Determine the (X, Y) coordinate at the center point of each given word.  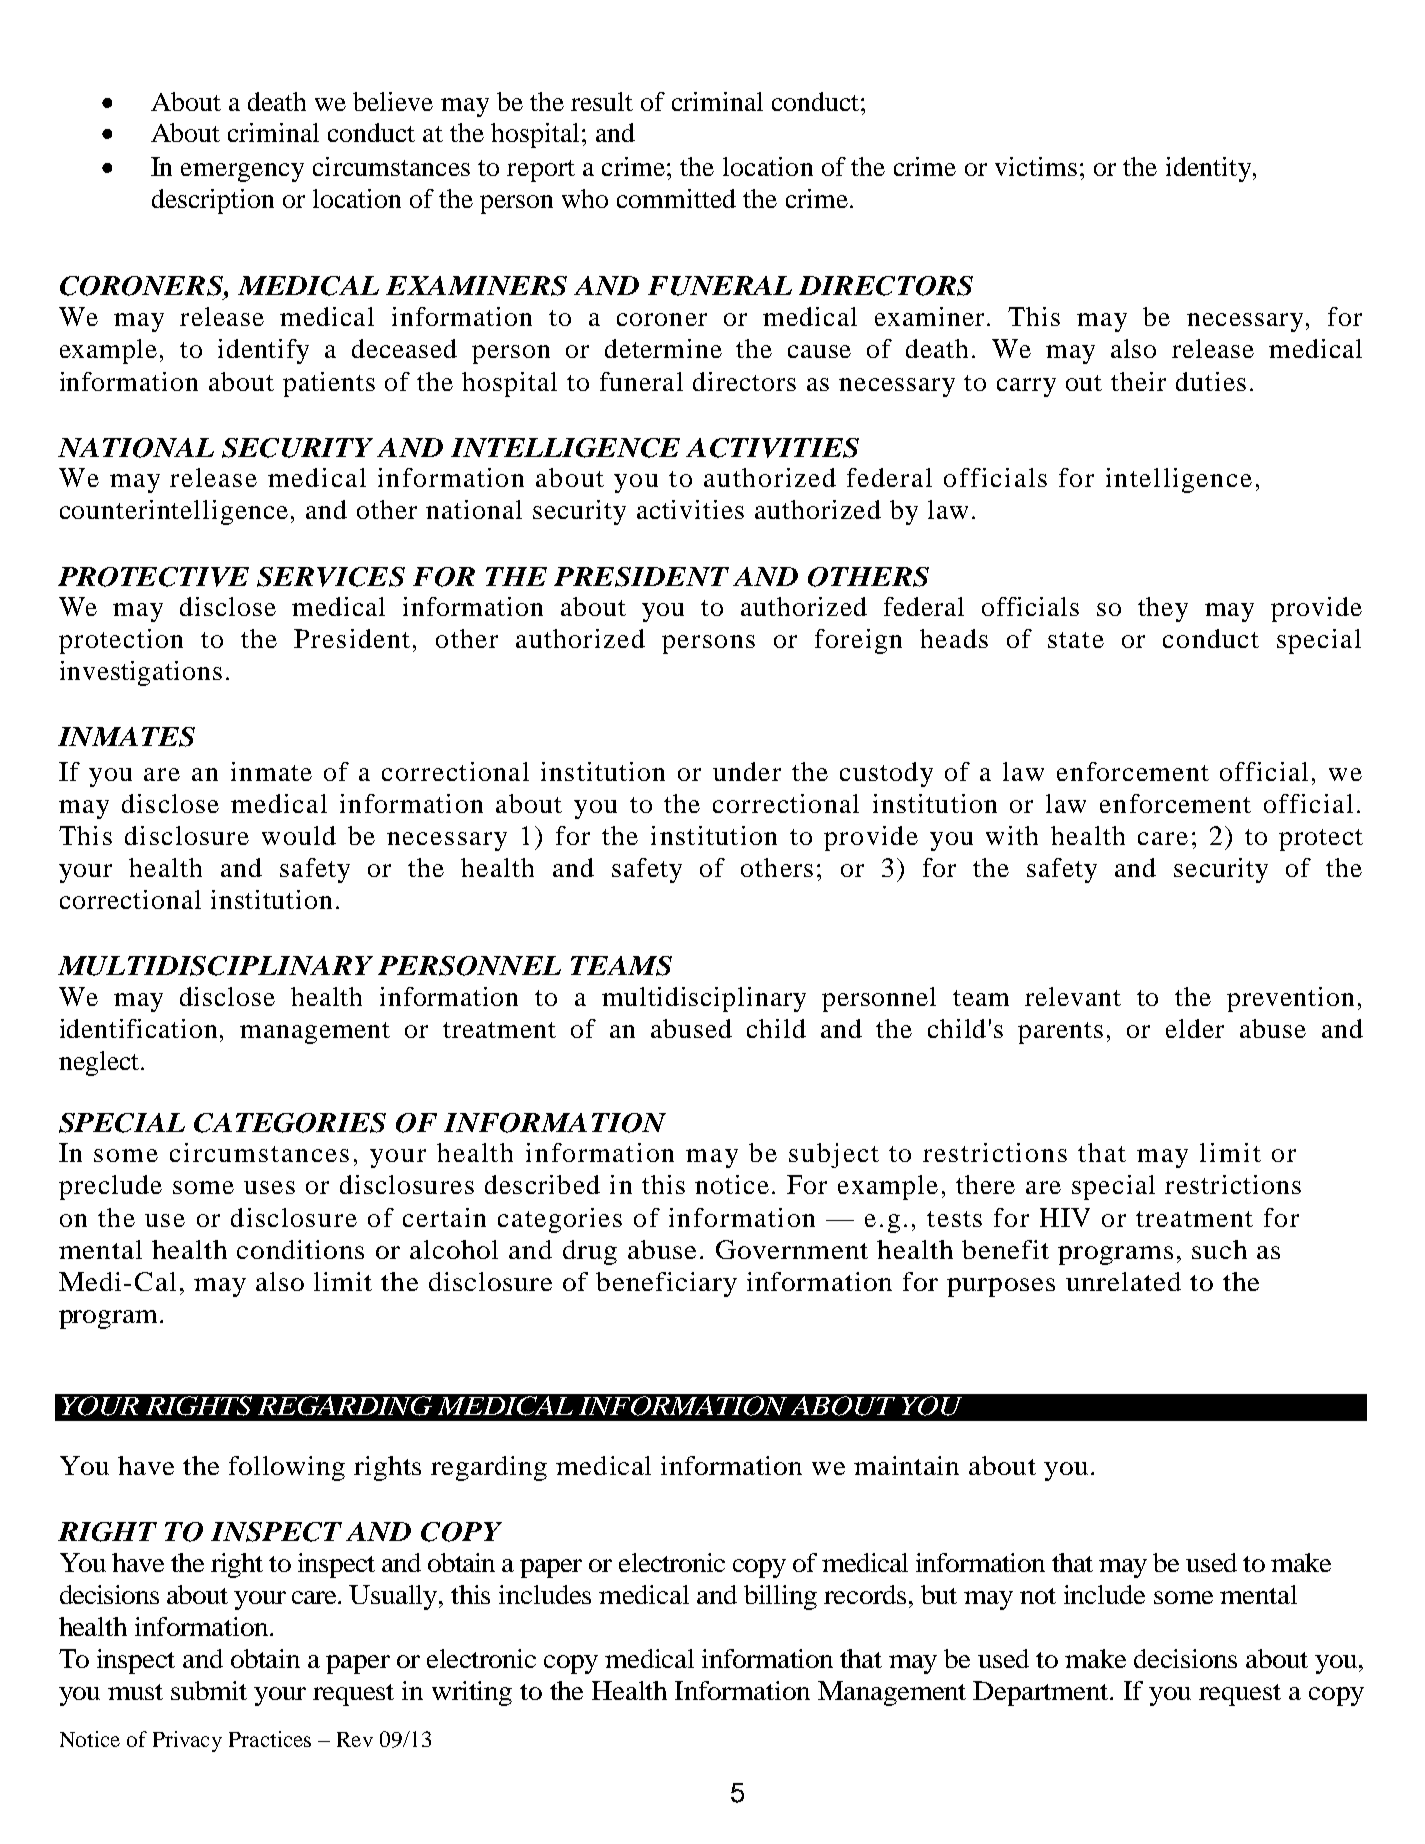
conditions (300, 1249)
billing (780, 1597)
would (299, 835)
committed (676, 198)
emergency (242, 172)
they (1163, 609)
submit (209, 1690)
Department (1042, 1693)
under (747, 771)
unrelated (1123, 1281)
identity (1210, 169)
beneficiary (666, 1284)
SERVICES (331, 577)
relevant (1073, 996)
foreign (858, 641)
